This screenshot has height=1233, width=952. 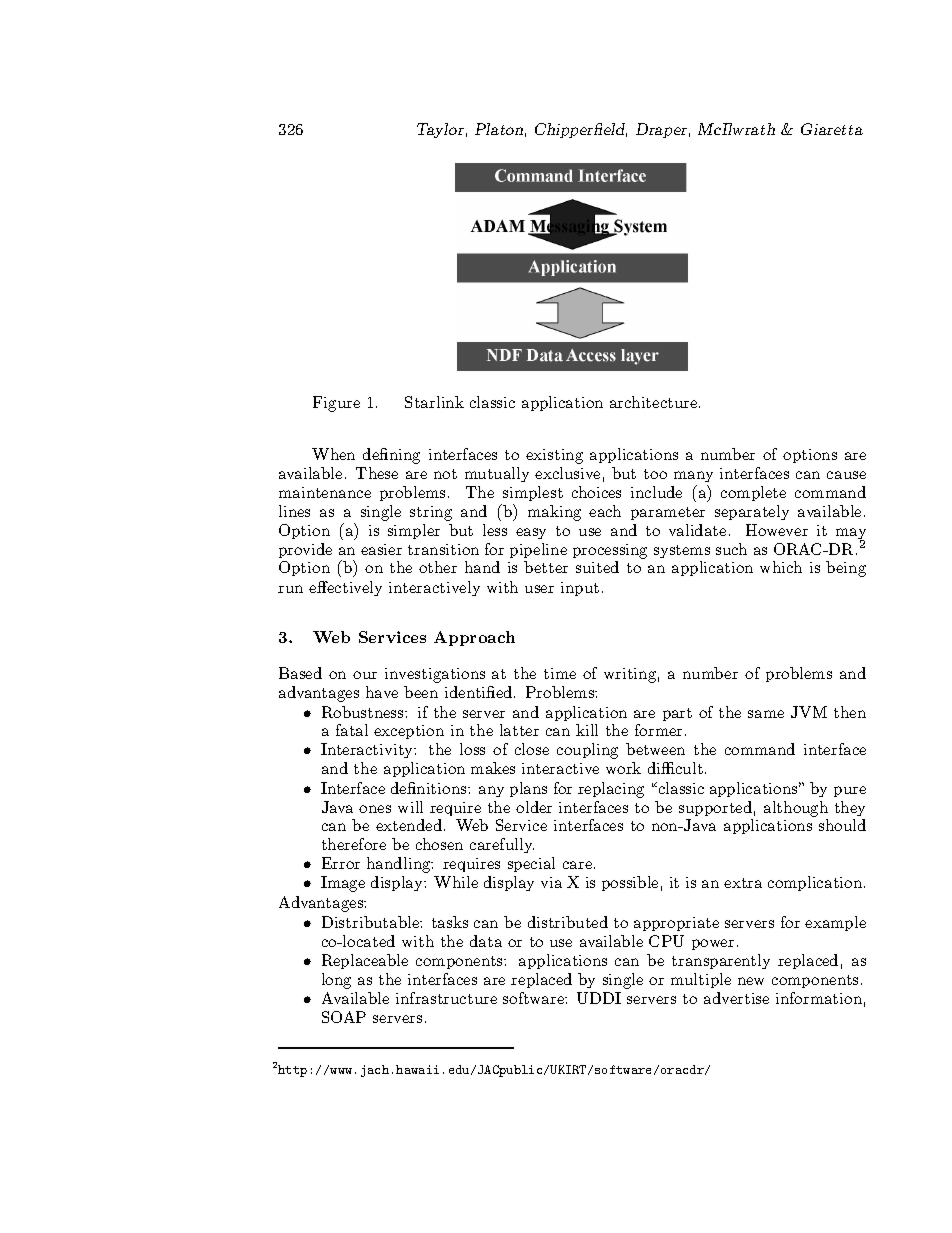 What do you see at coordinates (336, 404) in the screenshot?
I see `Figure` at bounding box center [336, 404].
